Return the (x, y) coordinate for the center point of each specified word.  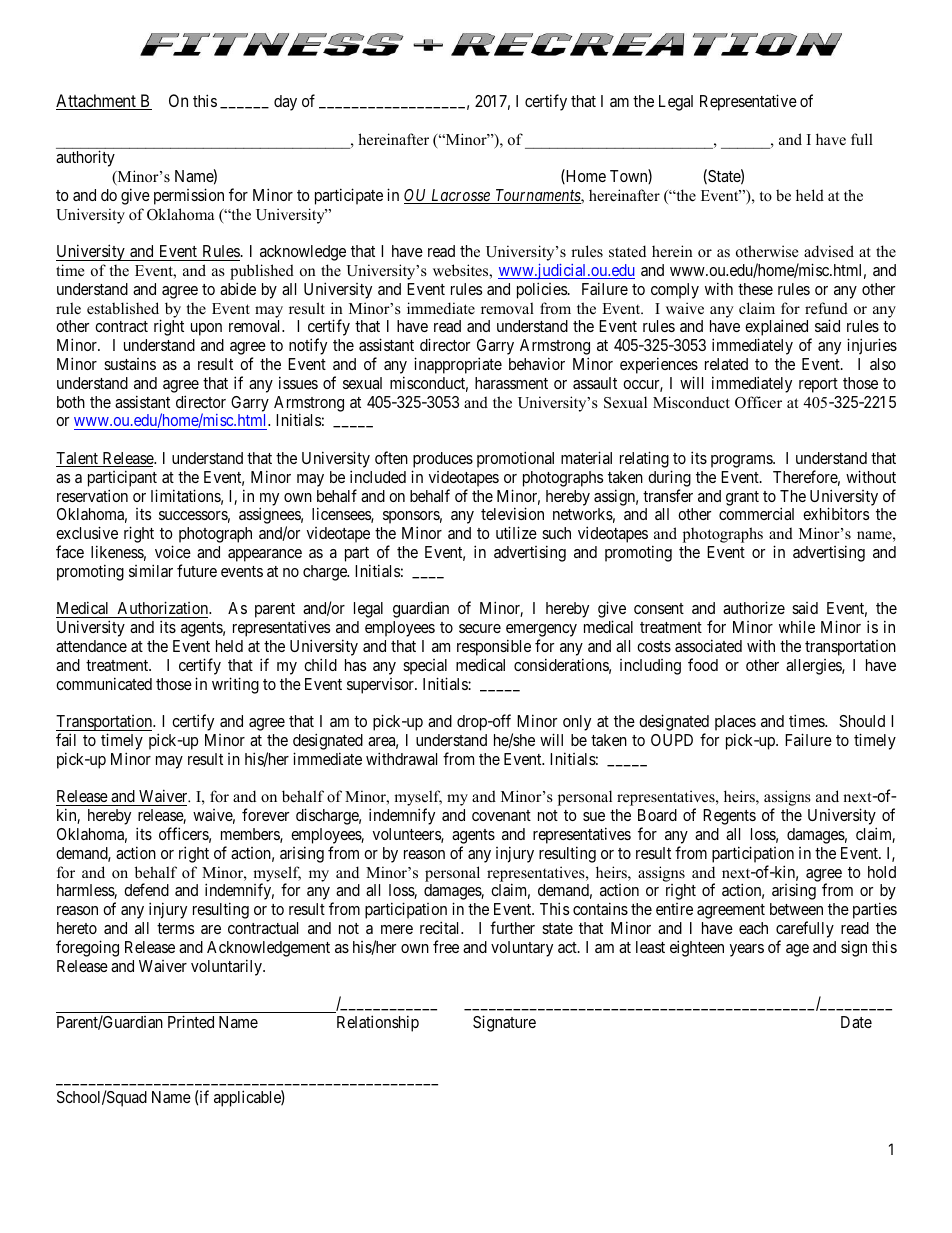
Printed (191, 1021)
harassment (511, 383)
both (71, 402)
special (425, 667)
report (818, 385)
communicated (104, 683)
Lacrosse (460, 196)
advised (829, 251)
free (446, 946)
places (735, 724)
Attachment (97, 102)
